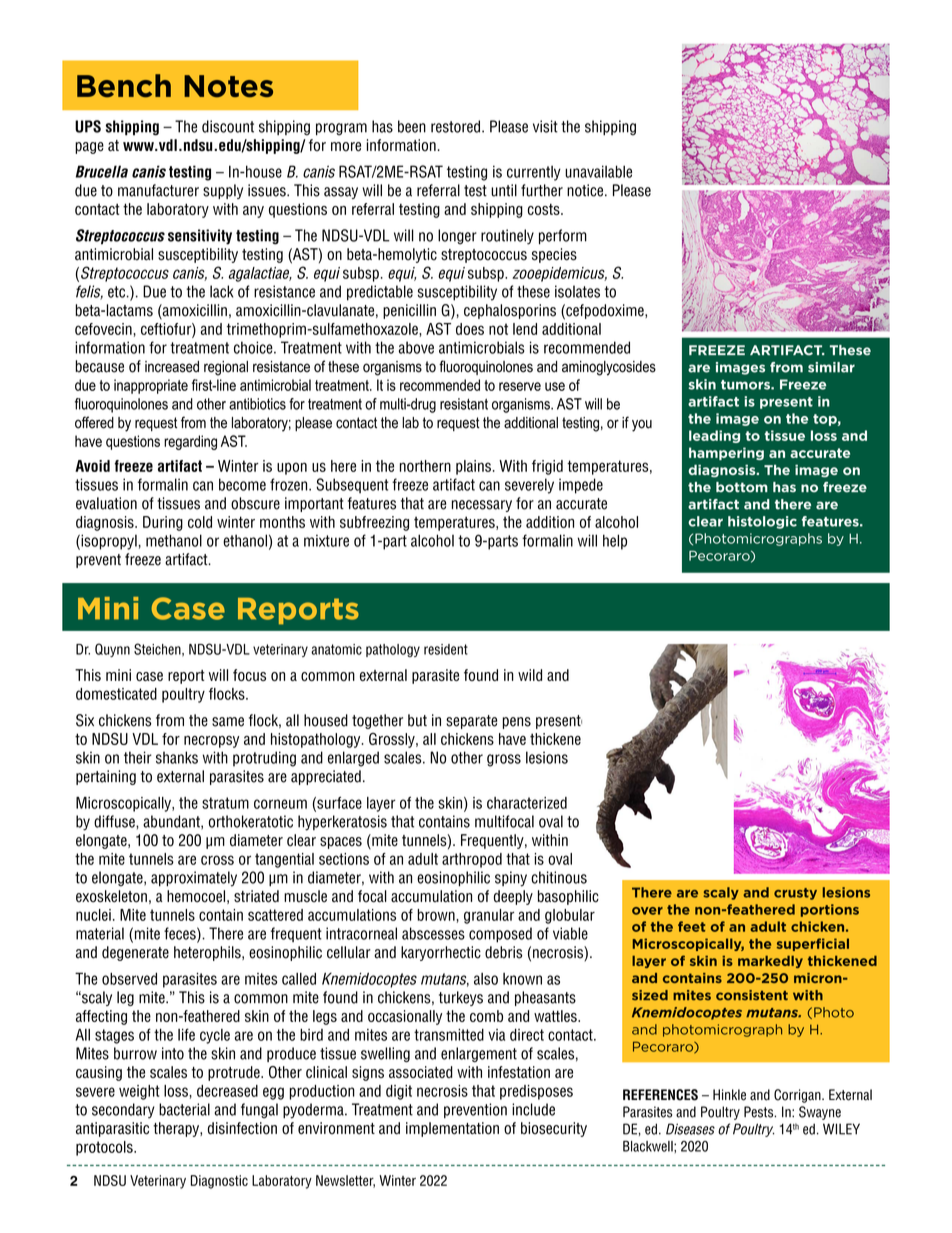 This document has width=952, height=1233. What do you see at coordinates (598, 171) in the document?
I see `unavailable` at bounding box center [598, 171].
